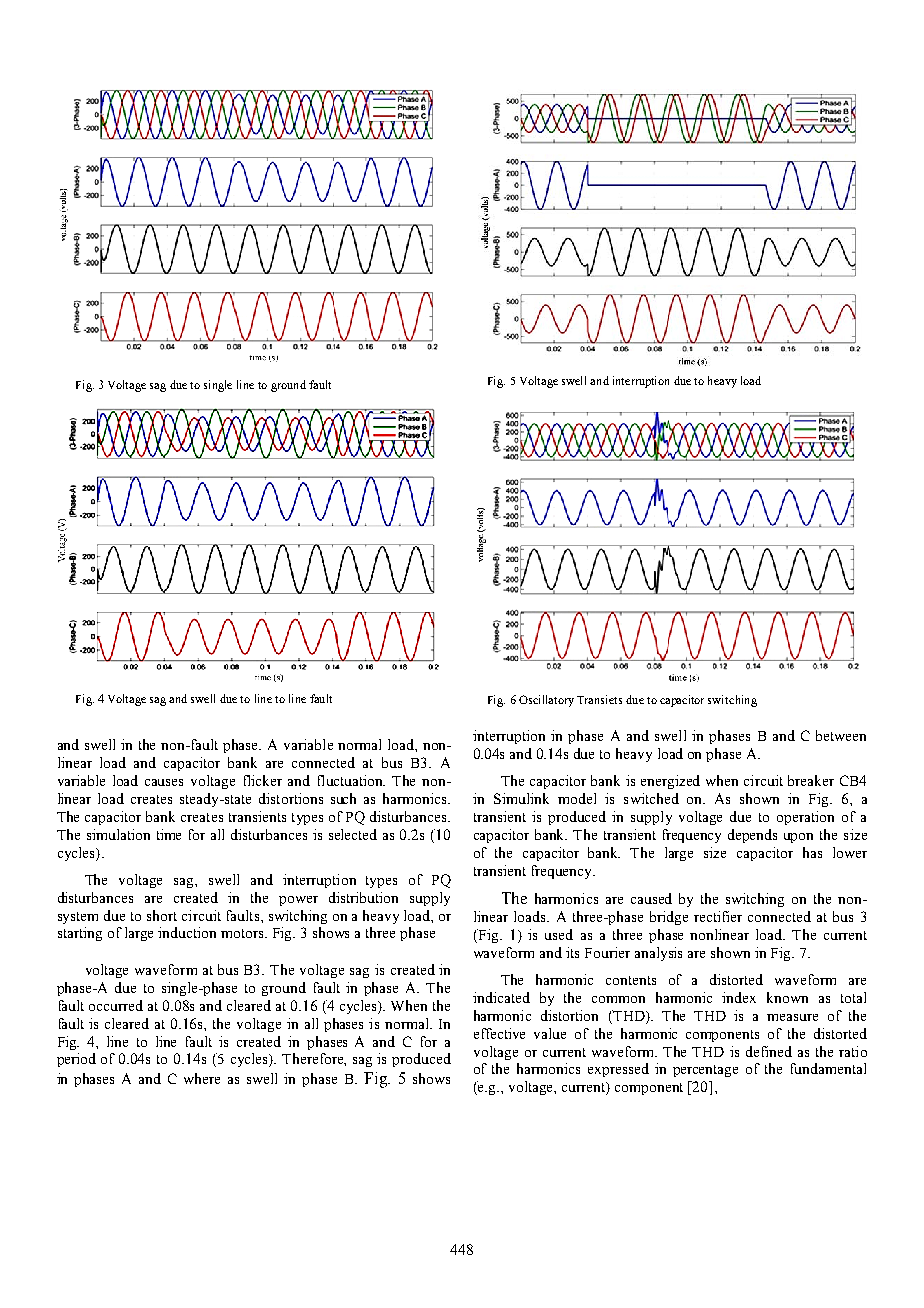 The width and height of the screenshot is (924, 1308). What do you see at coordinates (169, 834) in the screenshot?
I see `time` at bounding box center [169, 834].
